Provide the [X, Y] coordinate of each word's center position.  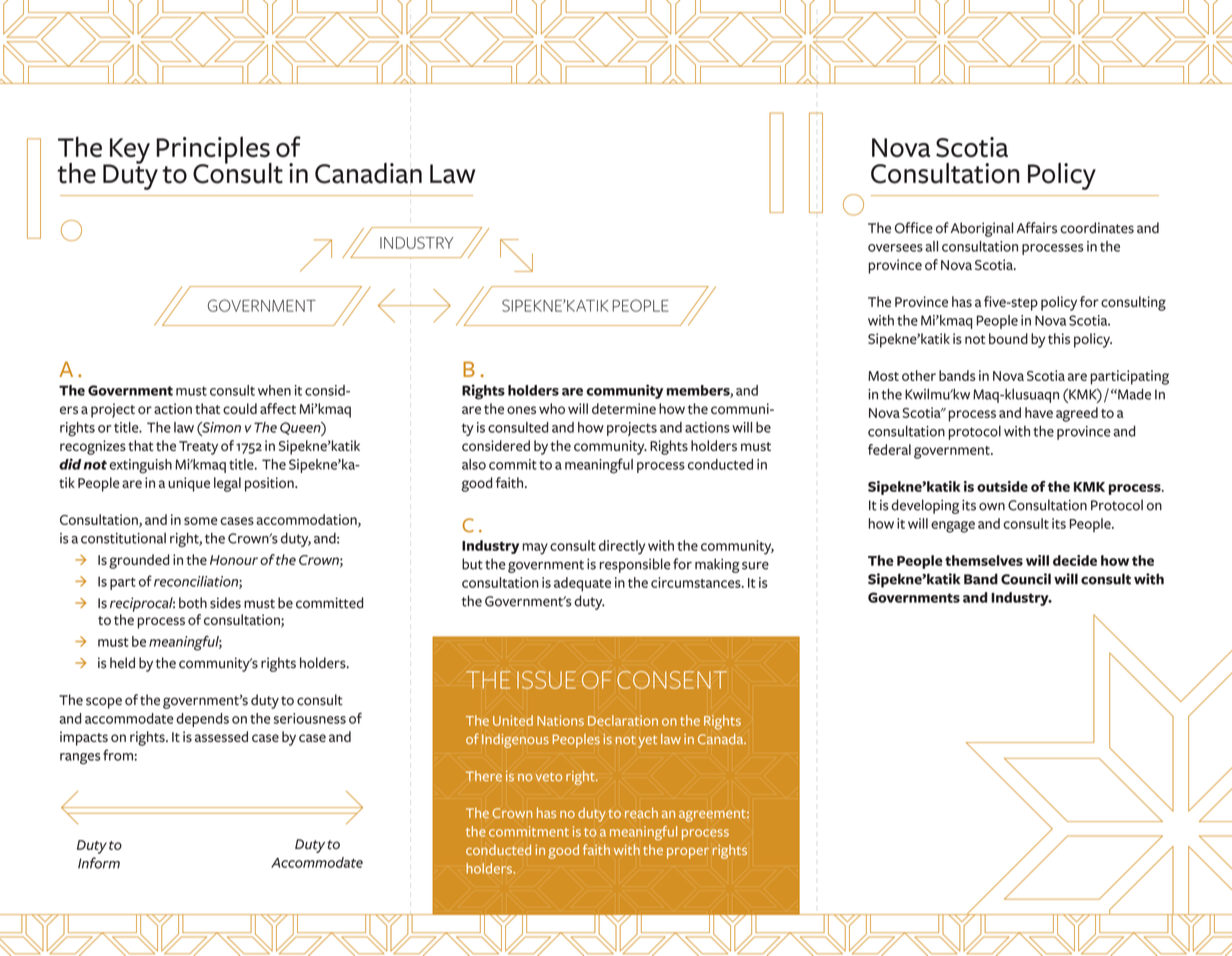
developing [925, 506]
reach [641, 812]
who [552, 408]
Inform [99, 863]
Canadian [368, 173]
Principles [214, 151]
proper [688, 853]
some [200, 521]
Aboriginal [982, 229]
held [122, 663]
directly [622, 547]
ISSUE [546, 680]
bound [1008, 338]
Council [1026, 579]
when [274, 390]
